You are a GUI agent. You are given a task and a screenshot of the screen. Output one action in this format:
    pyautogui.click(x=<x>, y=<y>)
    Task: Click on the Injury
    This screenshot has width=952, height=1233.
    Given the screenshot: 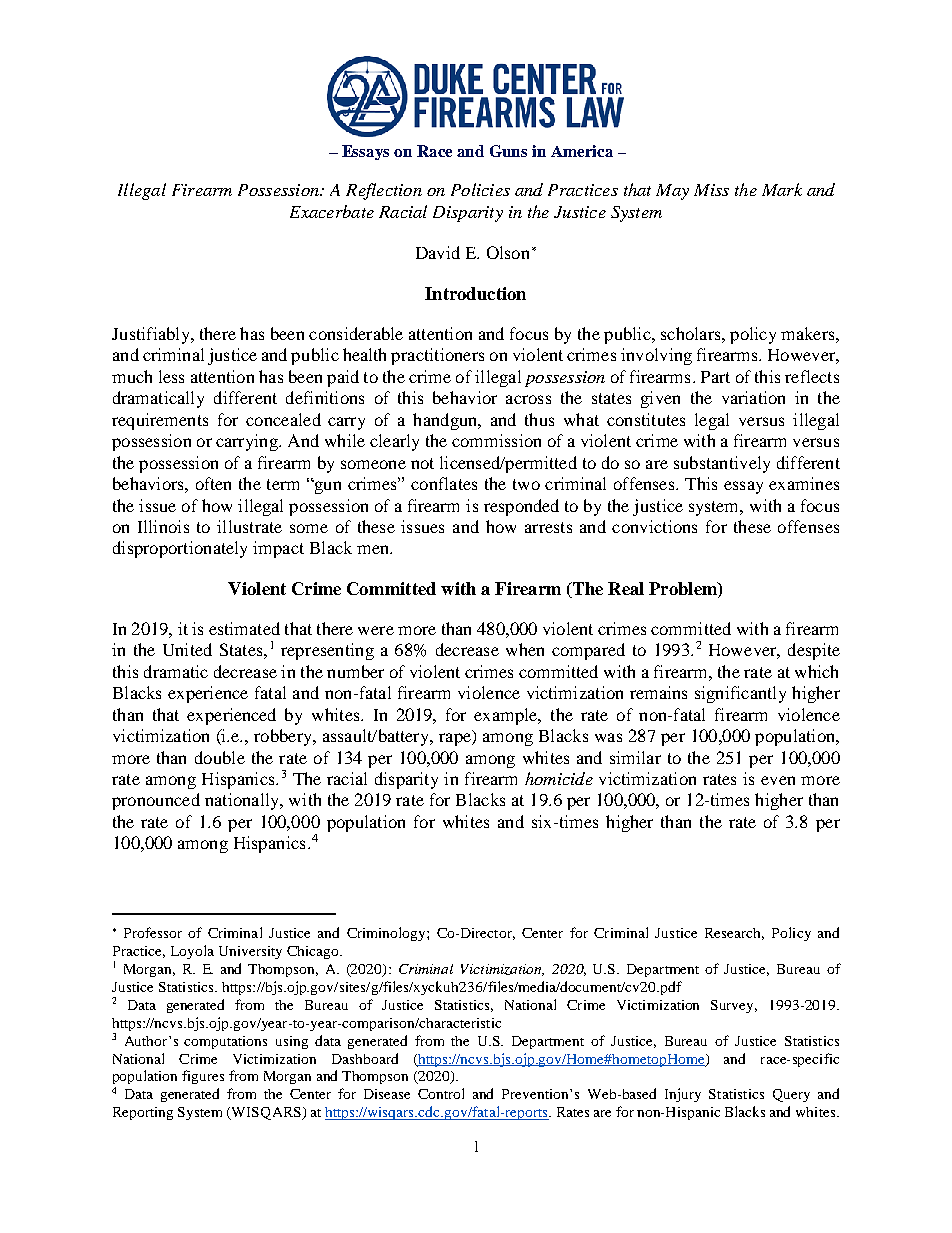 What is the action you would take?
    pyautogui.click(x=683, y=1095)
